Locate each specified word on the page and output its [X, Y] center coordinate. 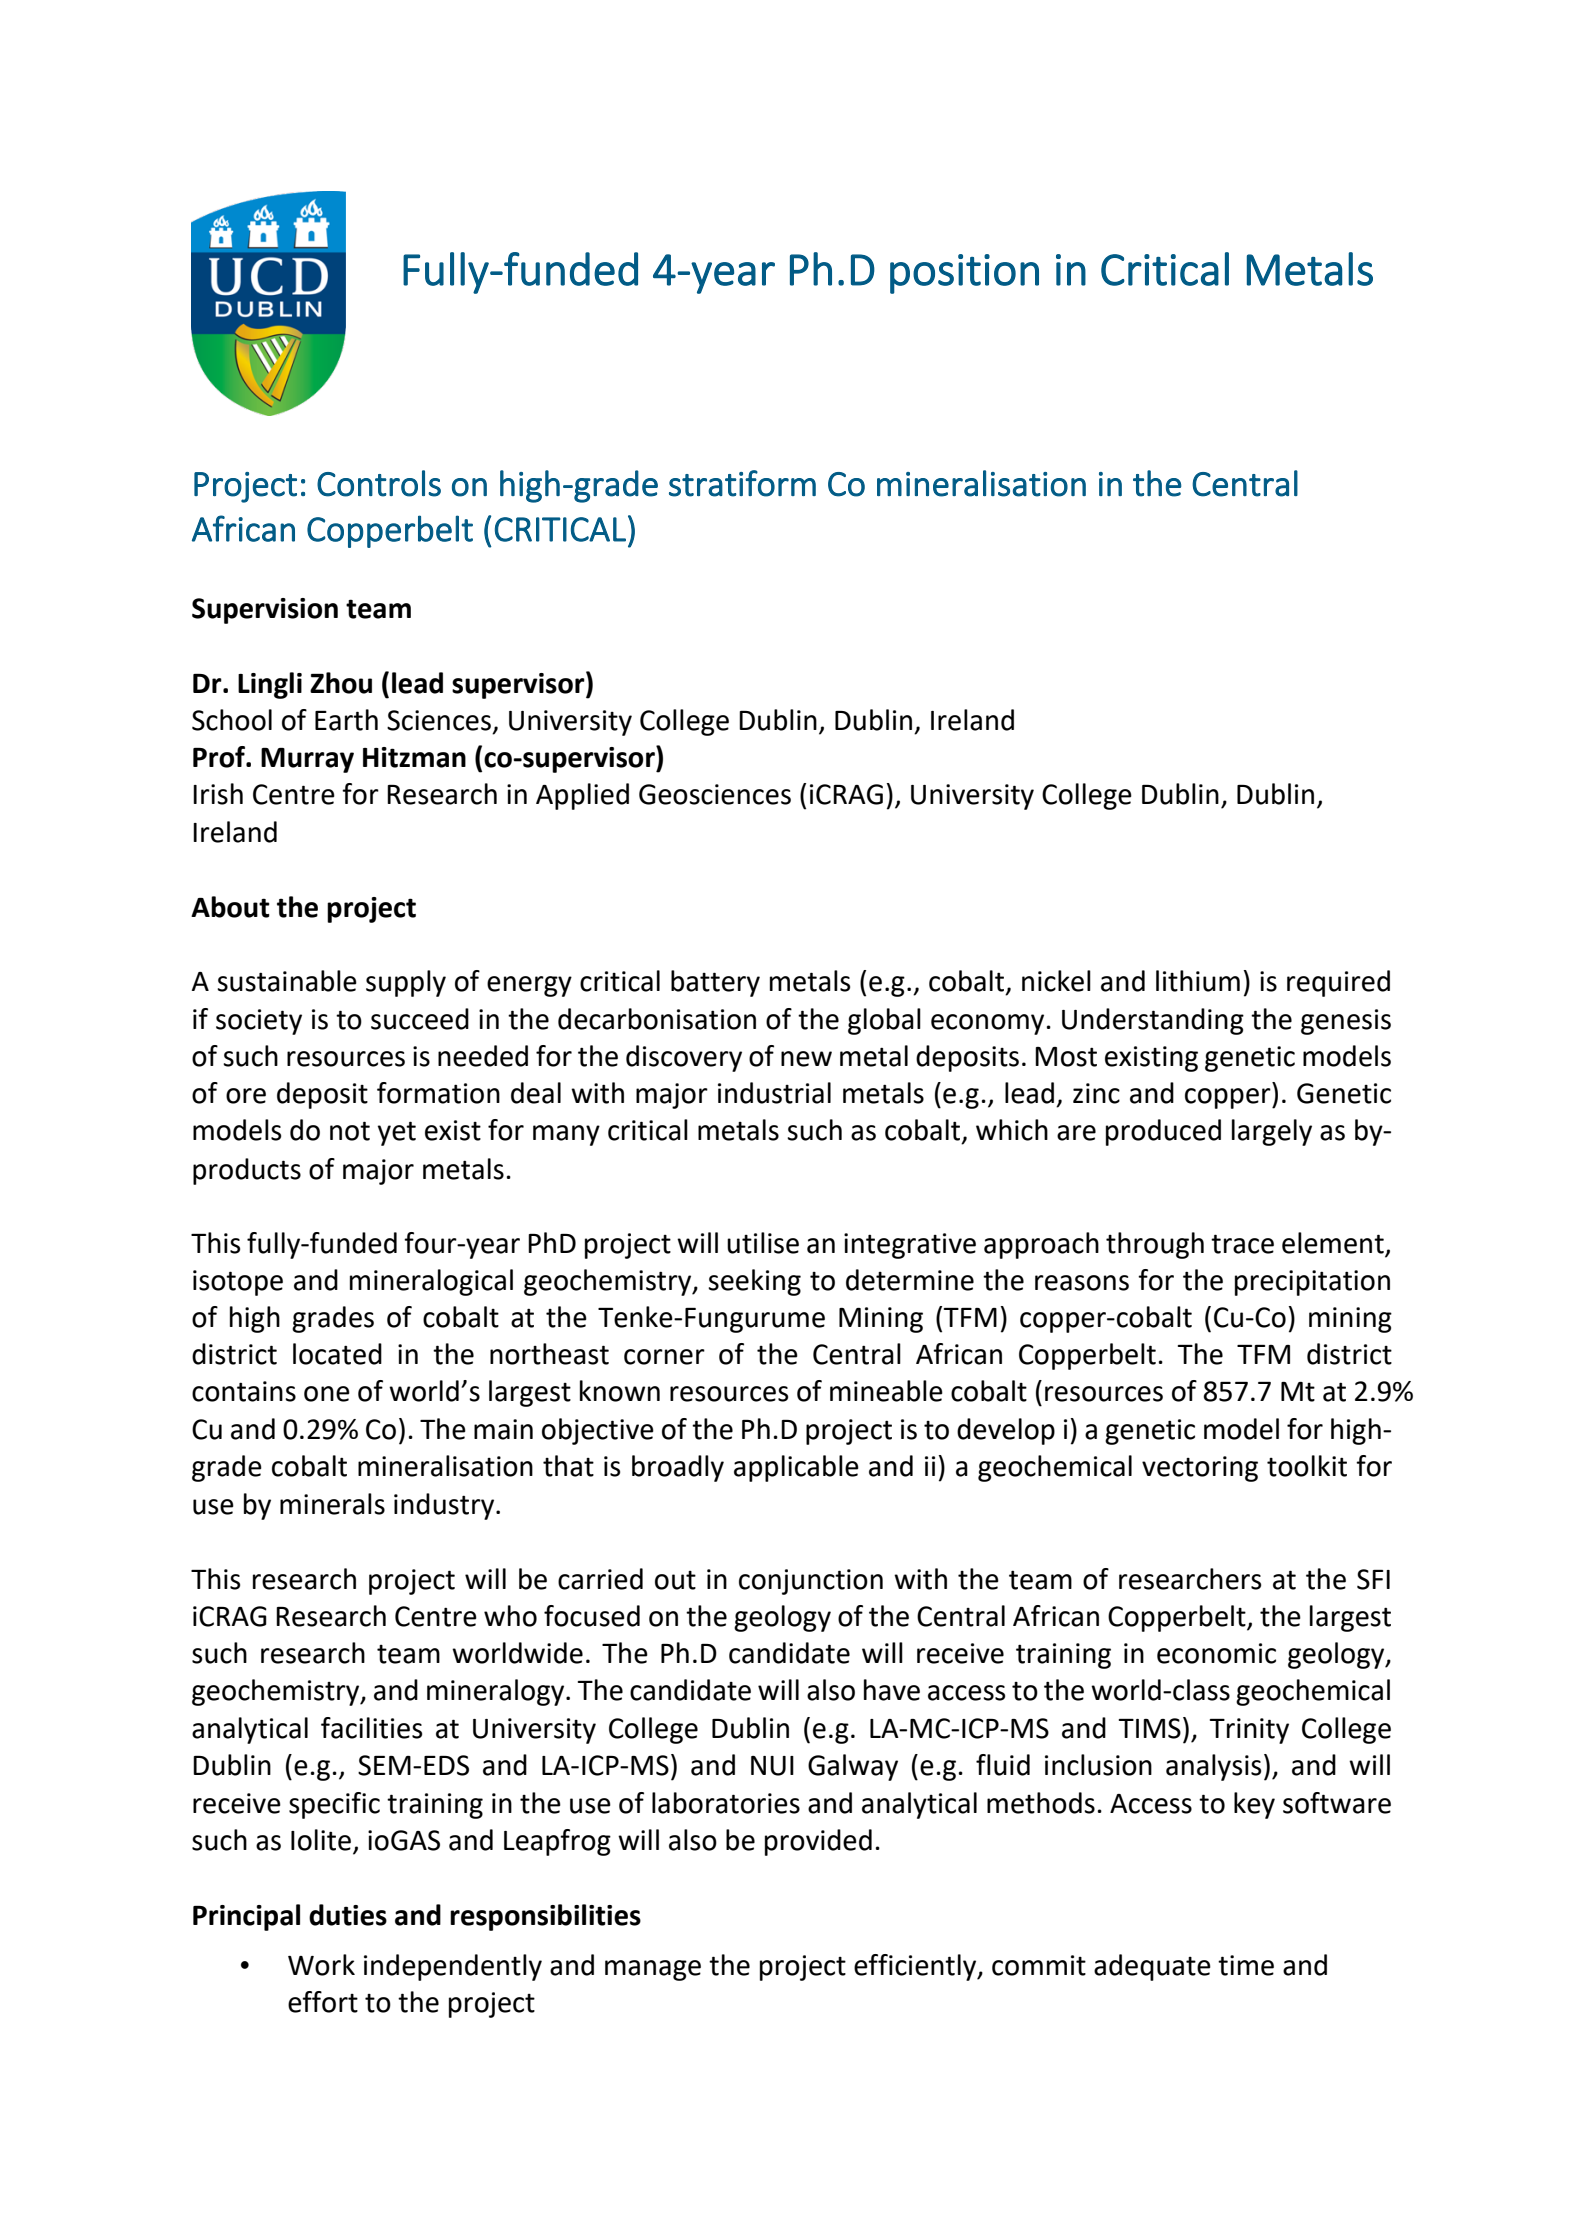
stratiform [742, 483]
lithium [1198, 981]
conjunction [811, 1582]
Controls [379, 483]
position [964, 274]
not [350, 1131]
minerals [332, 1504]
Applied [582, 796]
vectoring [1200, 1469]
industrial [774, 1093]
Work [321, 1965]
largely [1272, 1132]
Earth [346, 720]
